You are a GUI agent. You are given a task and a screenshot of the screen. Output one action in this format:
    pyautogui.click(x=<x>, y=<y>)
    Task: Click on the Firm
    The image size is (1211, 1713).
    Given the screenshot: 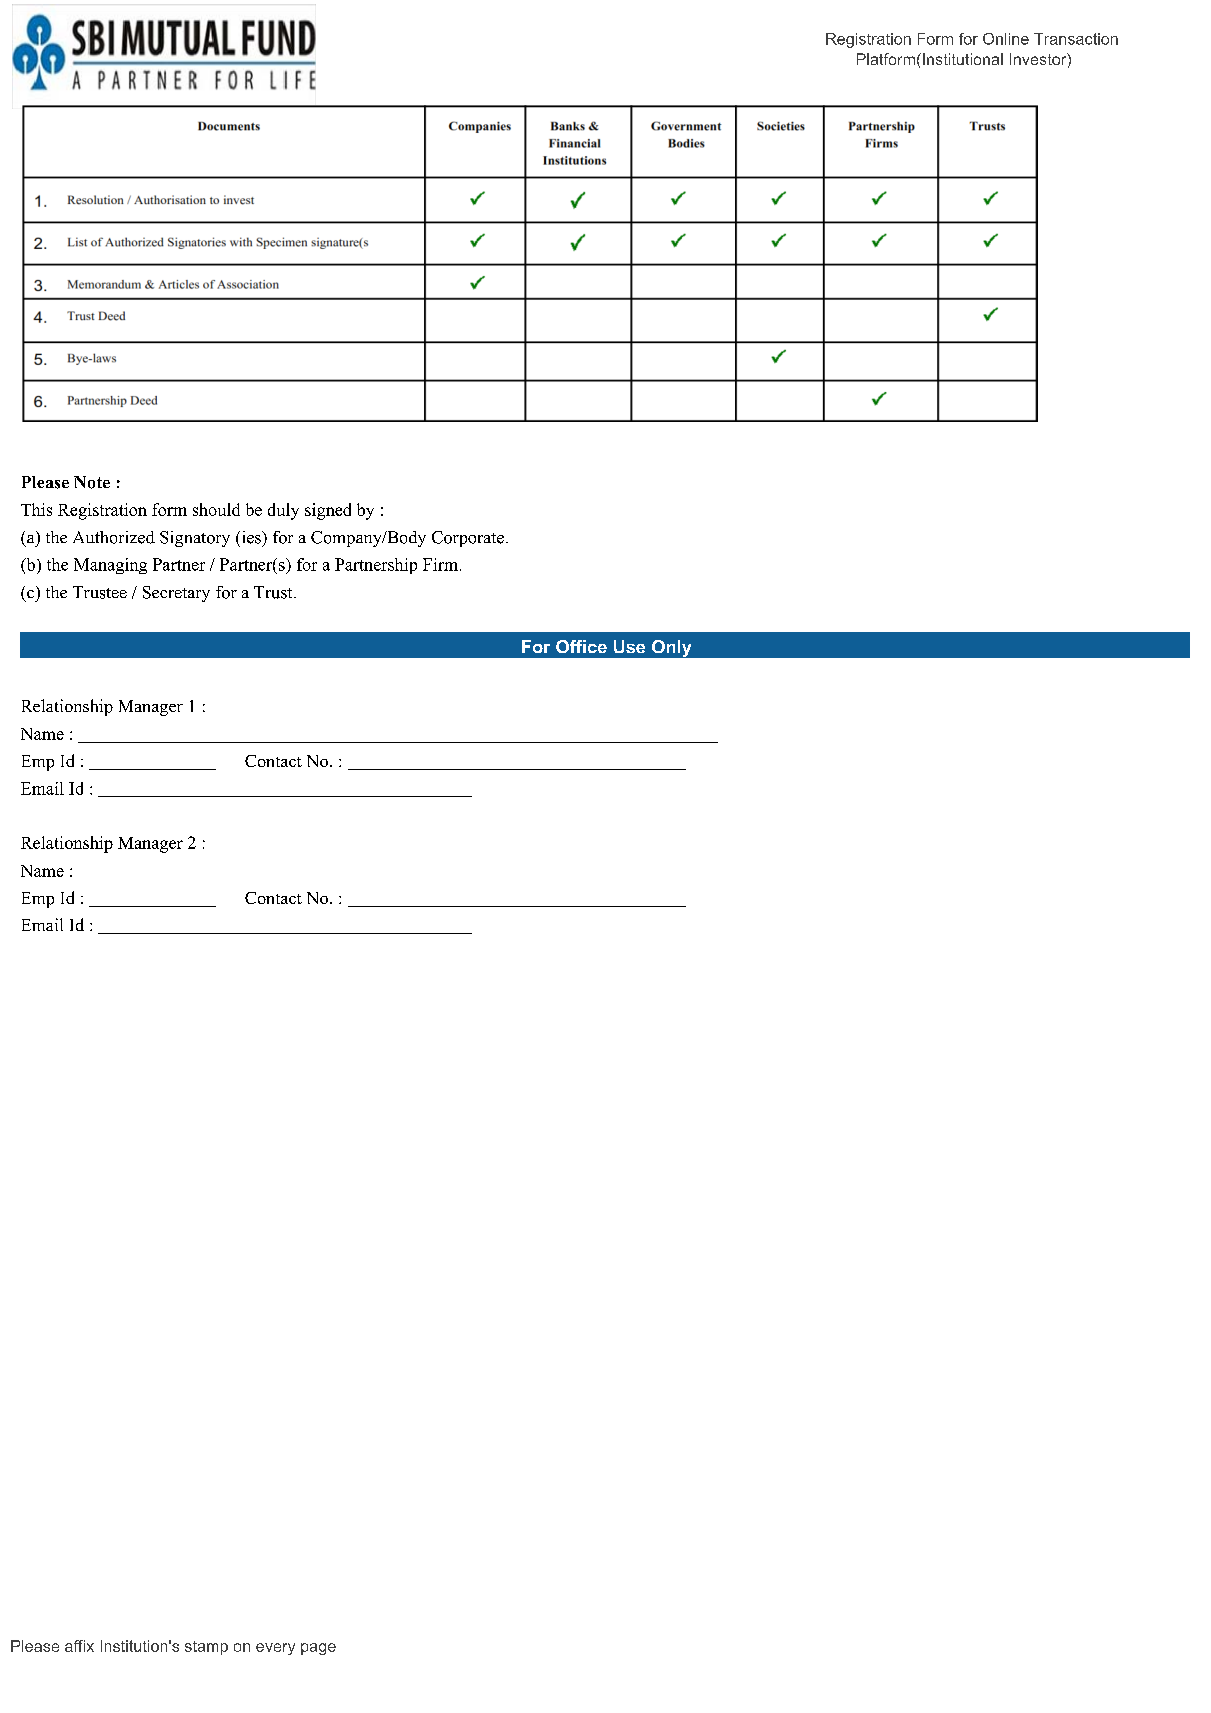 What is the action you would take?
    pyautogui.click(x=442, y=564)
